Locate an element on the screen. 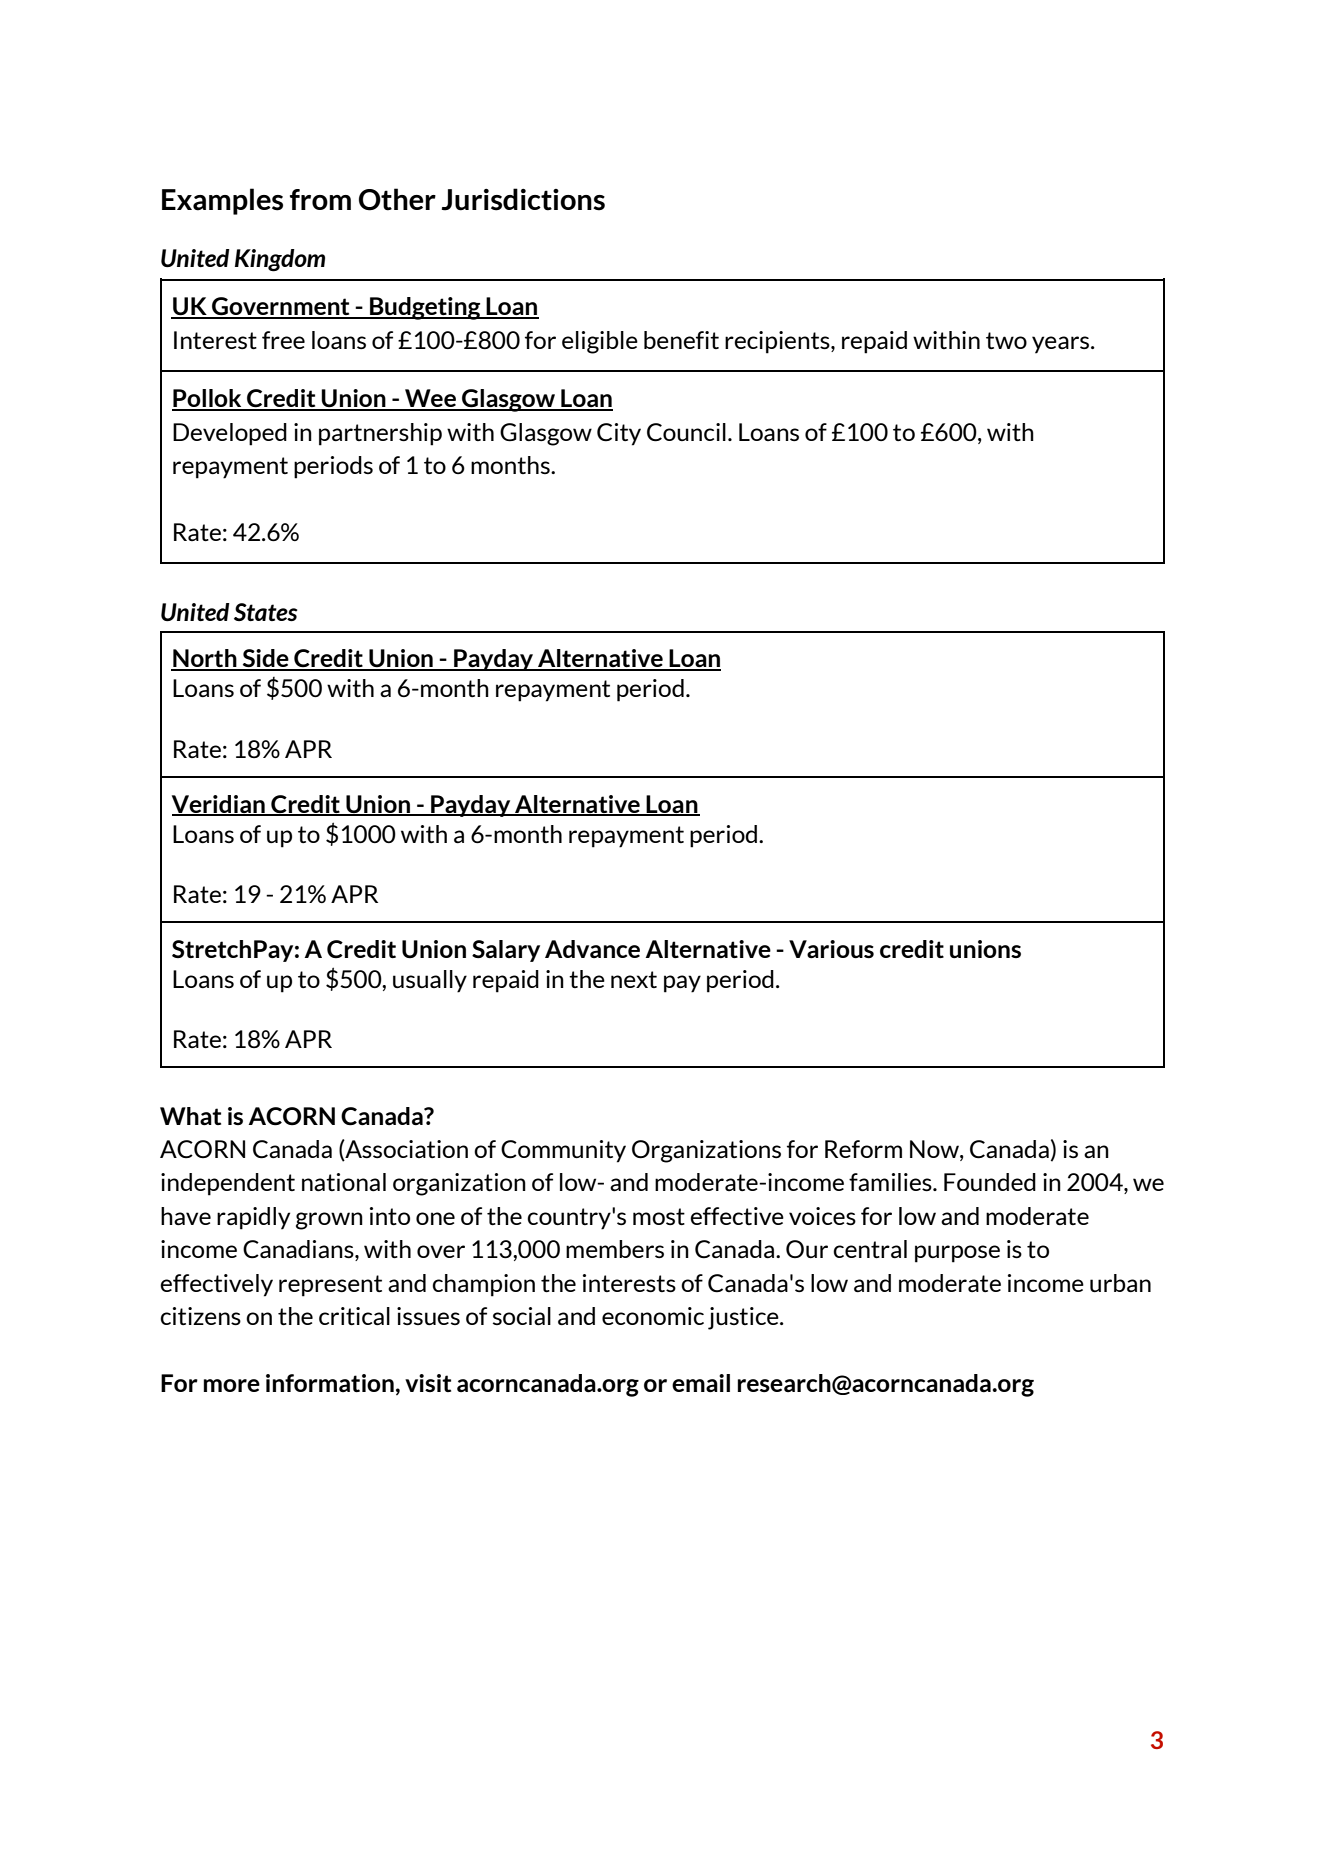 This screenshot has width=1325, height=1874. usually is located at coordinates (430, 981).
